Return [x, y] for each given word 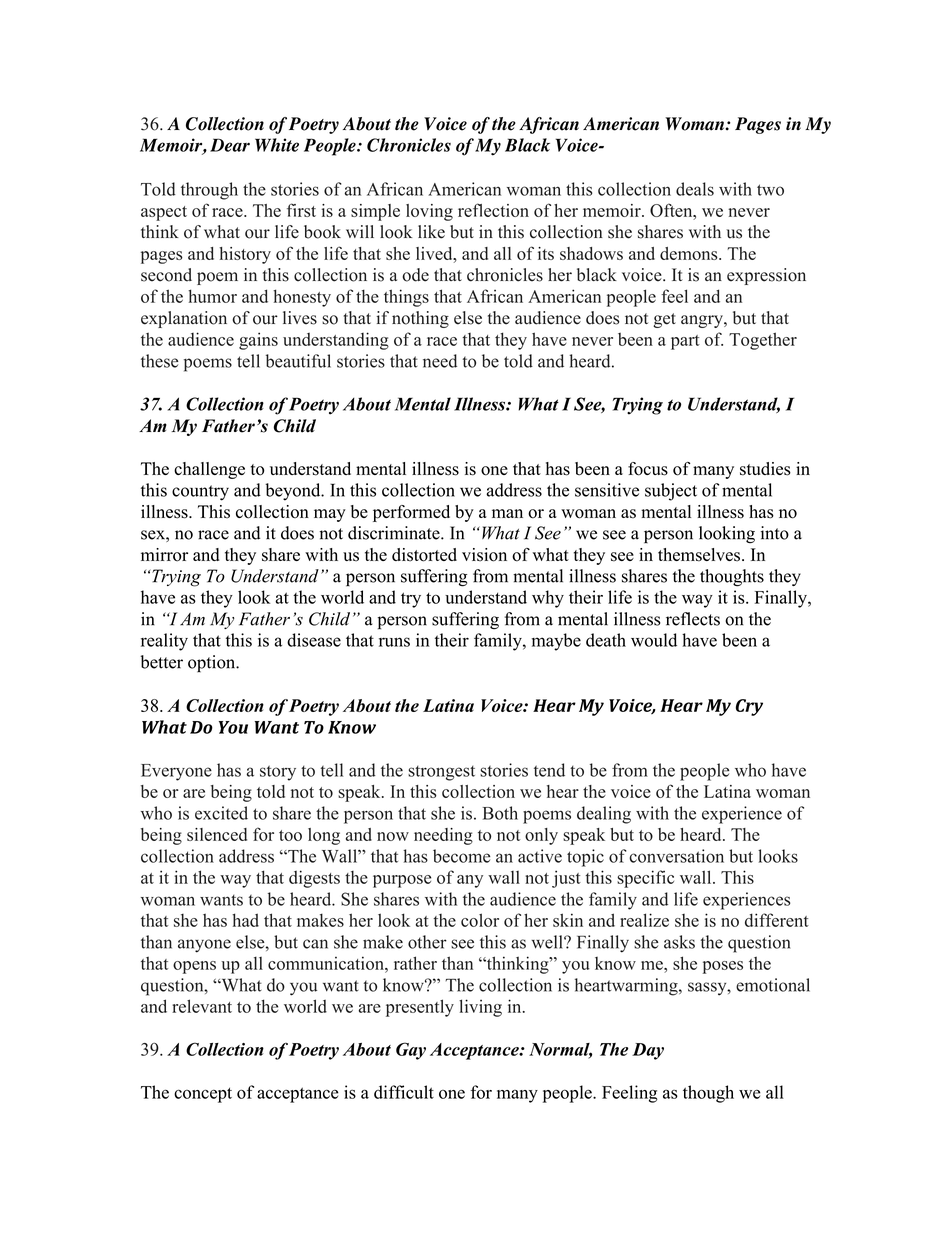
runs [394, 642]
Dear [230, 145]
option [213, 663]
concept [203, 1095]
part [685, 342]
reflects [693, 619]
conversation [676, 856]
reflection [493, 210]
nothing [420, 319]
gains [258, 341]
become [461, 856]
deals [695, 189]
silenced [217, 834]
